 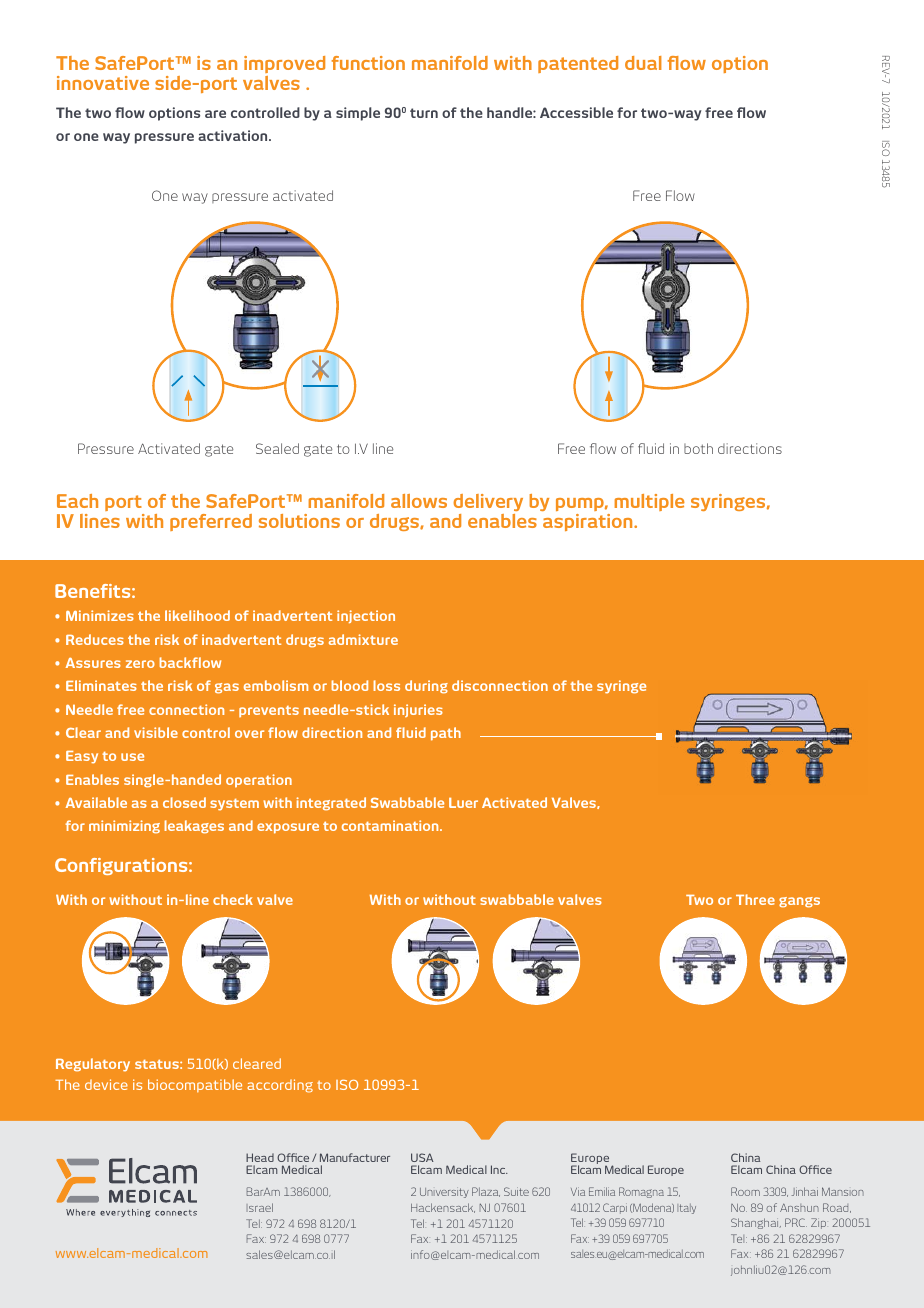 What do you see at coordinates (745, 1191) in the image?
I see `Room` at bounding box center [745, 1191].
